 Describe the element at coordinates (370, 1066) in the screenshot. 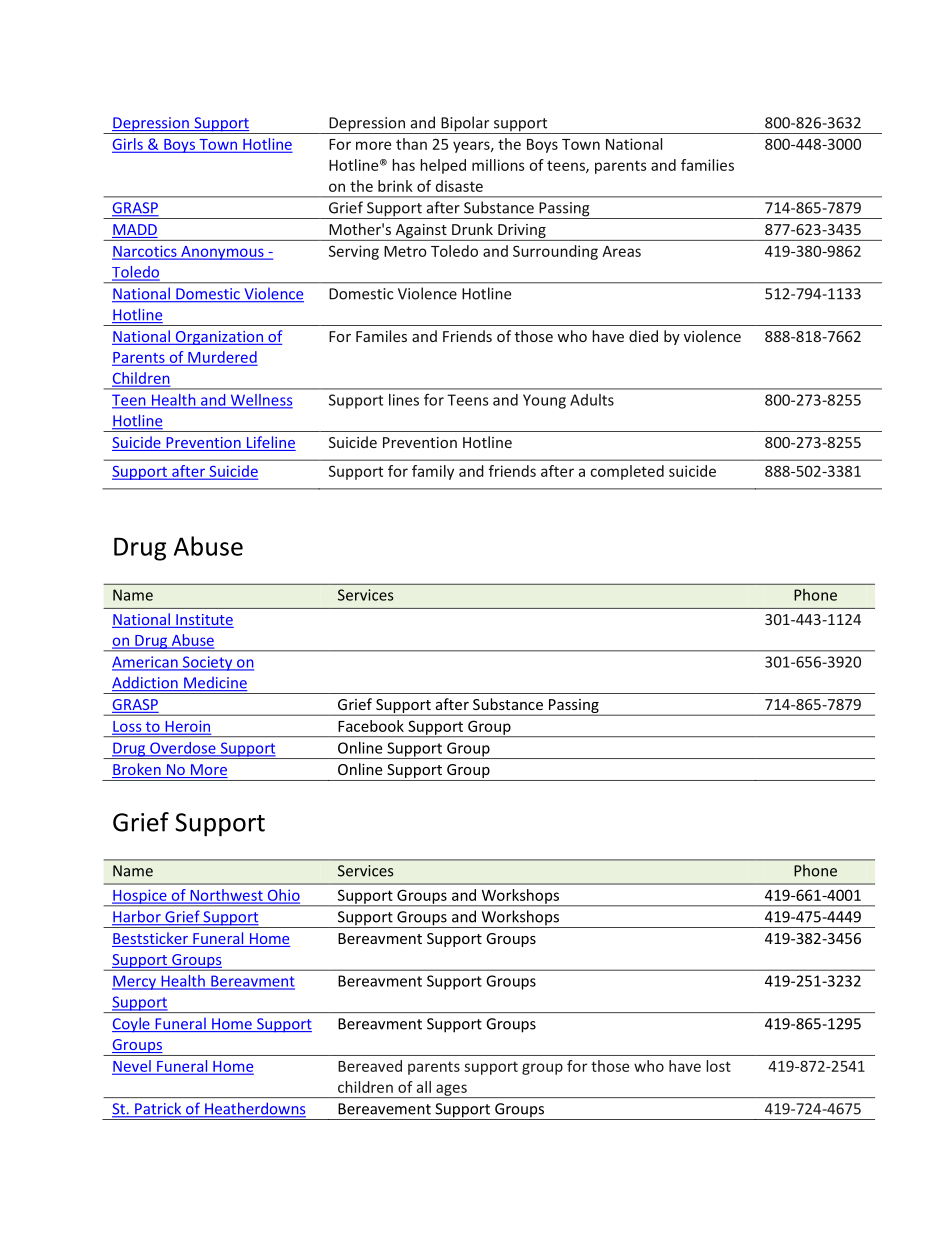

I see `Bereaved` at that location.
